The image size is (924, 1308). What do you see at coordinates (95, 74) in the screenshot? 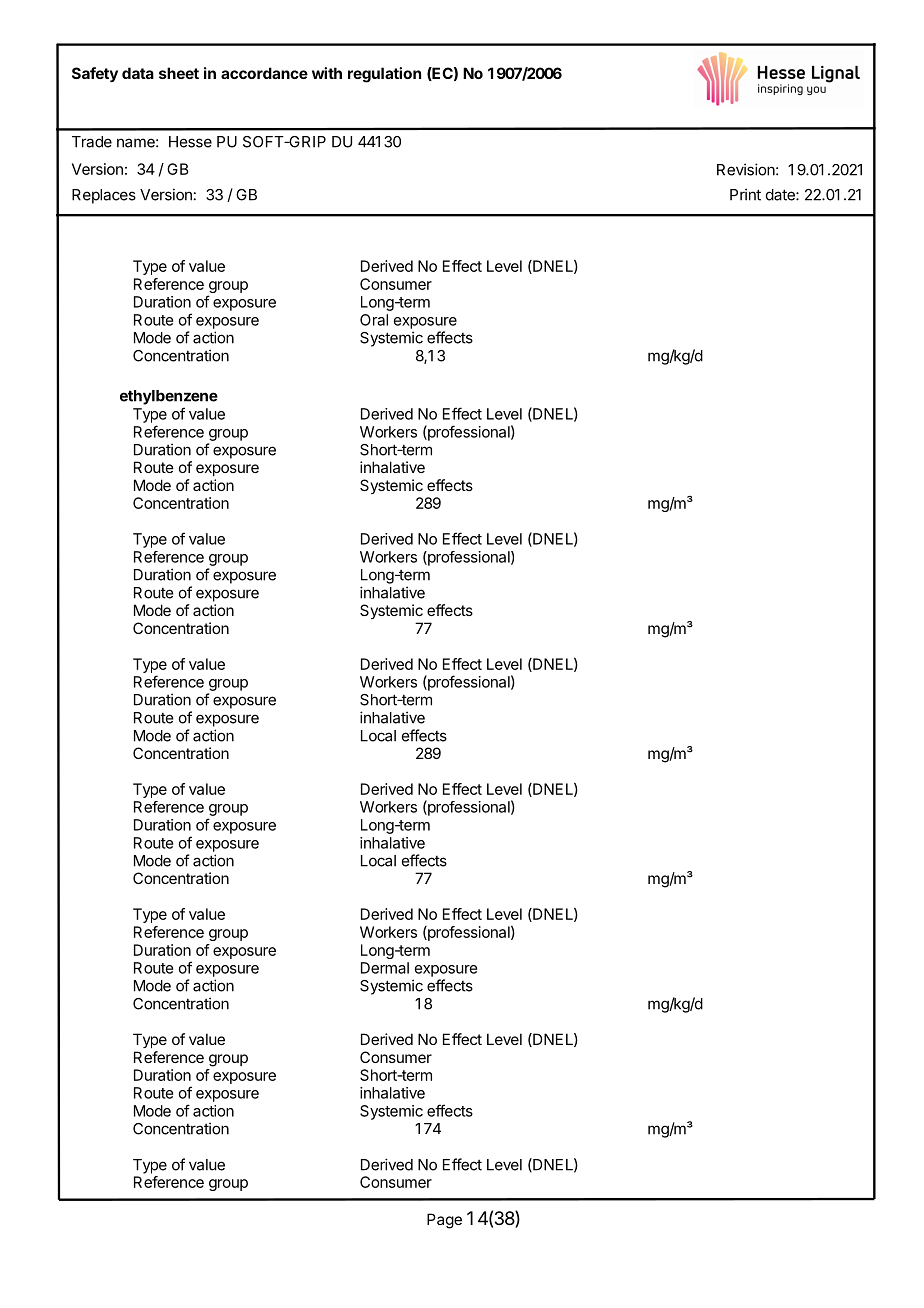
I see `Safety` at bounding box center [95, 74].
